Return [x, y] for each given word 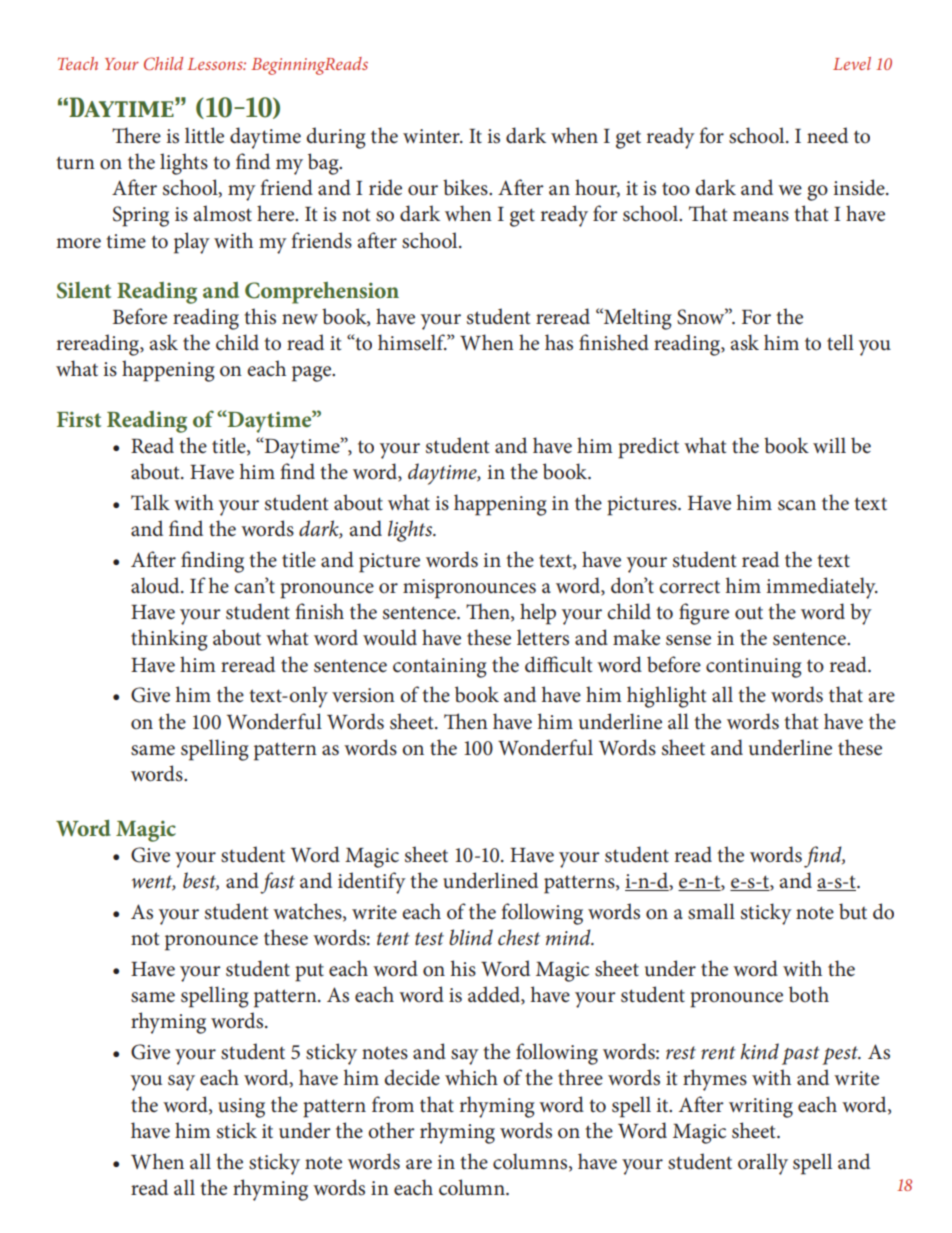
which [471, 1077]
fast [277, 883]
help [538, 614]
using [241, 1108]
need [827, 135]
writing [761, 1108]
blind [471, 937]
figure [704, 614]
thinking [169, 640]
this [260, 316]
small [711, 911]
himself [412, 342]
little [204, 135]
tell [840, 342]
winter [432, 136]
